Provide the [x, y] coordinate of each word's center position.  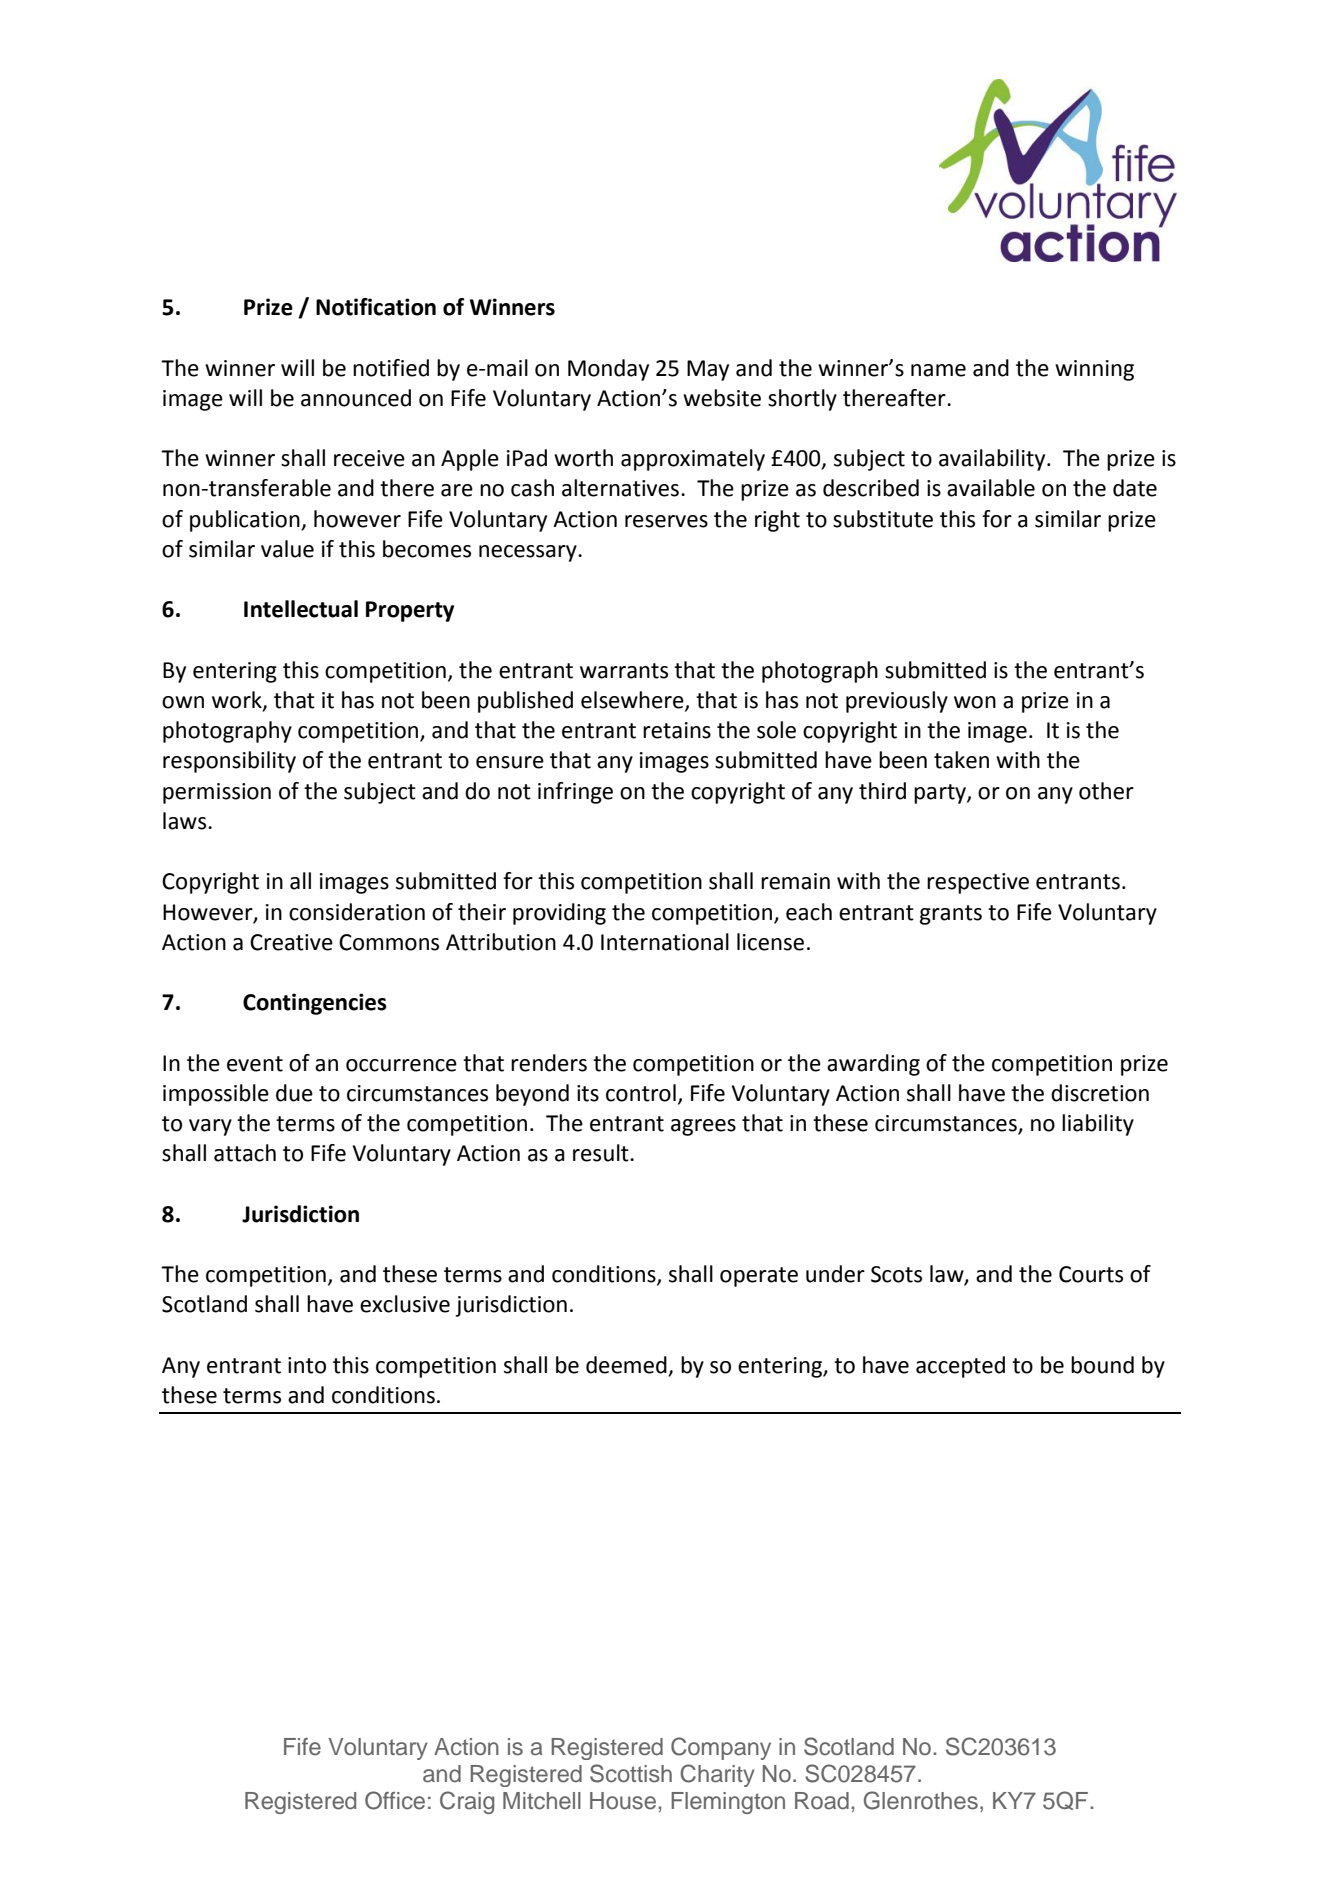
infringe [575, 793]
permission [217, 793]
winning [1094, 370]
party [941, 794]
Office [395, 1800]
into [307, 1365]
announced [356, 398]
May [708, 370]
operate [759, 1277]
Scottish [631, 1773]
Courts [1091, 1274]
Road [822, 1801]
